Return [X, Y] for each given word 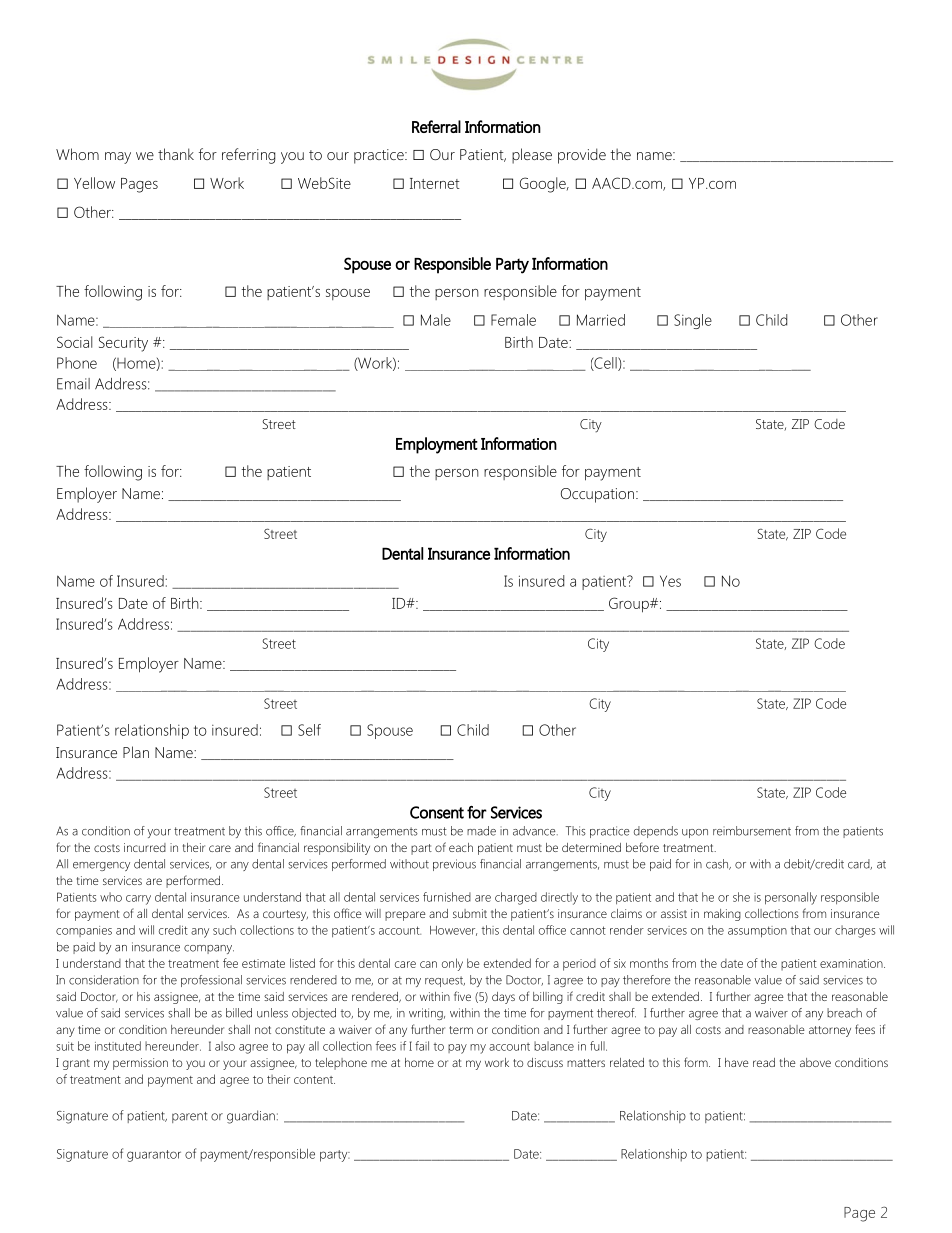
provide [582, 156]
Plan [136, 752]
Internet [435, 183]
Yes [670, 581]
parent [189, 1117]
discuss [545, 1062]
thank [176, 154]
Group [630, 605]
